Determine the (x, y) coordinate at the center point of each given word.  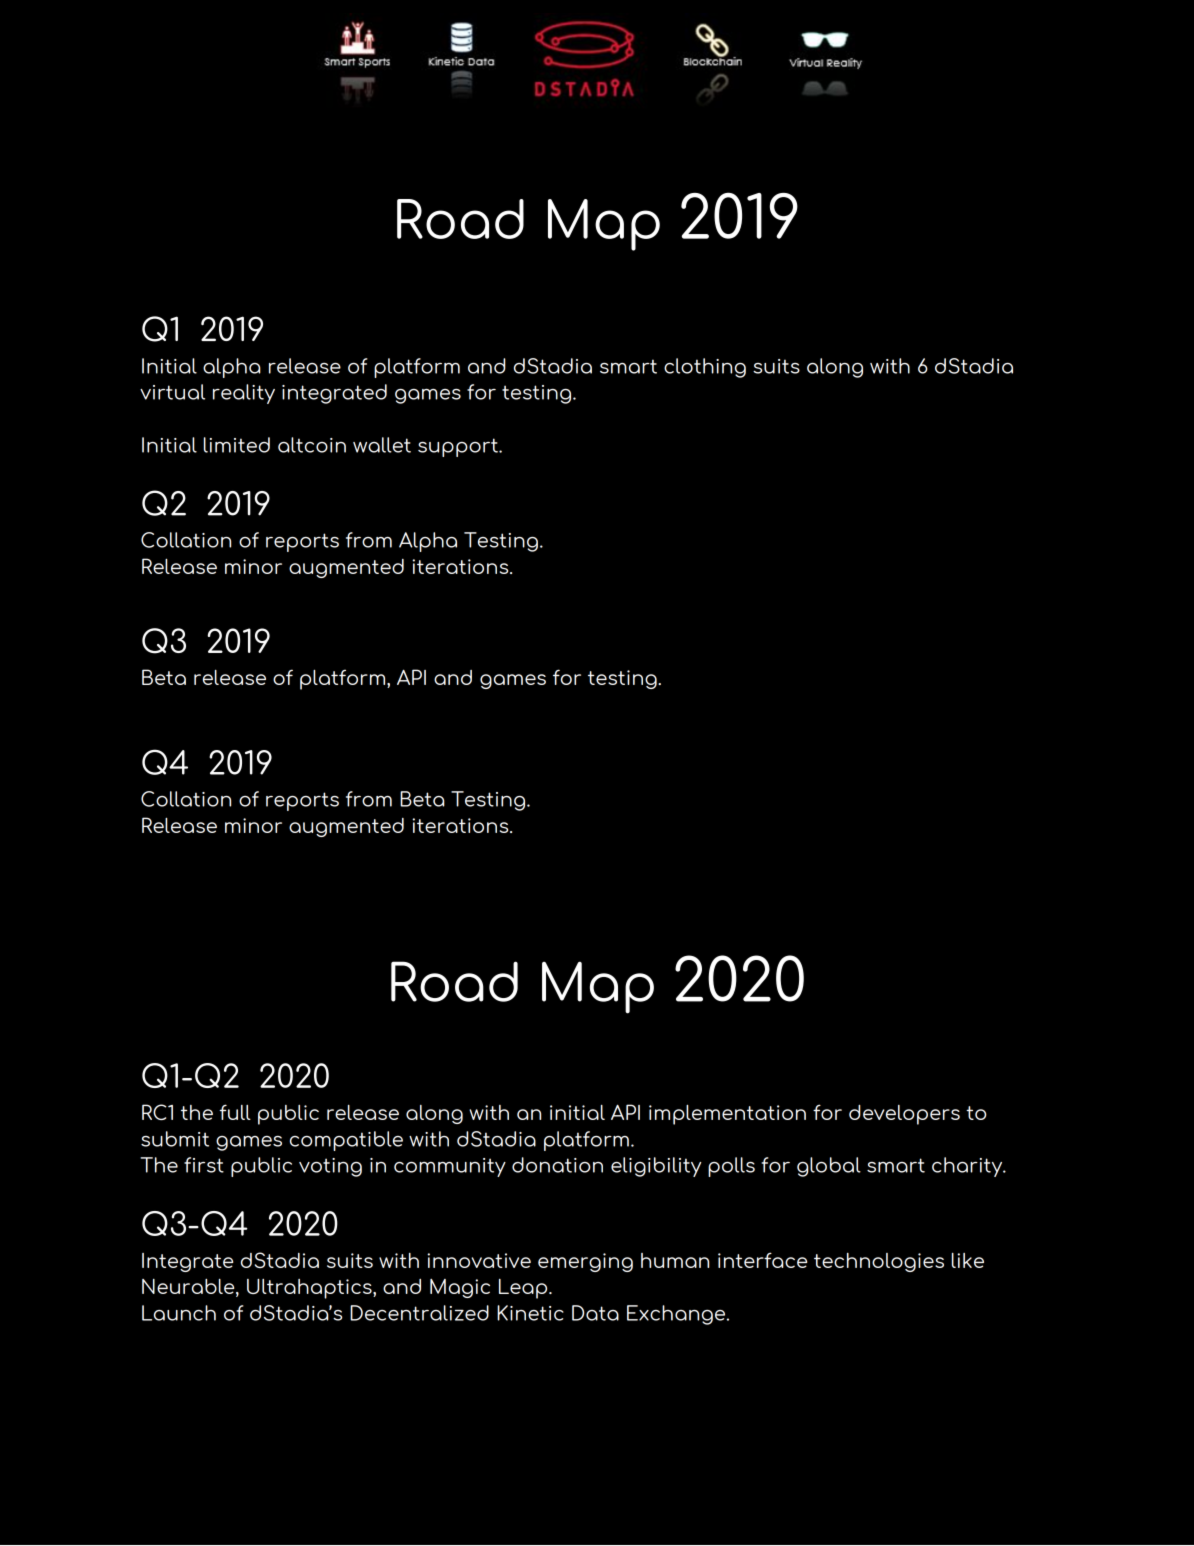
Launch (179, 1313)
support (459, 447)
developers (904, 1115)
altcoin (312, 445)
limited (237, 445)
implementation (727, 1115)
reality (244, 394)
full (235, 1112)
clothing (705, 368)
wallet (382, 445)
